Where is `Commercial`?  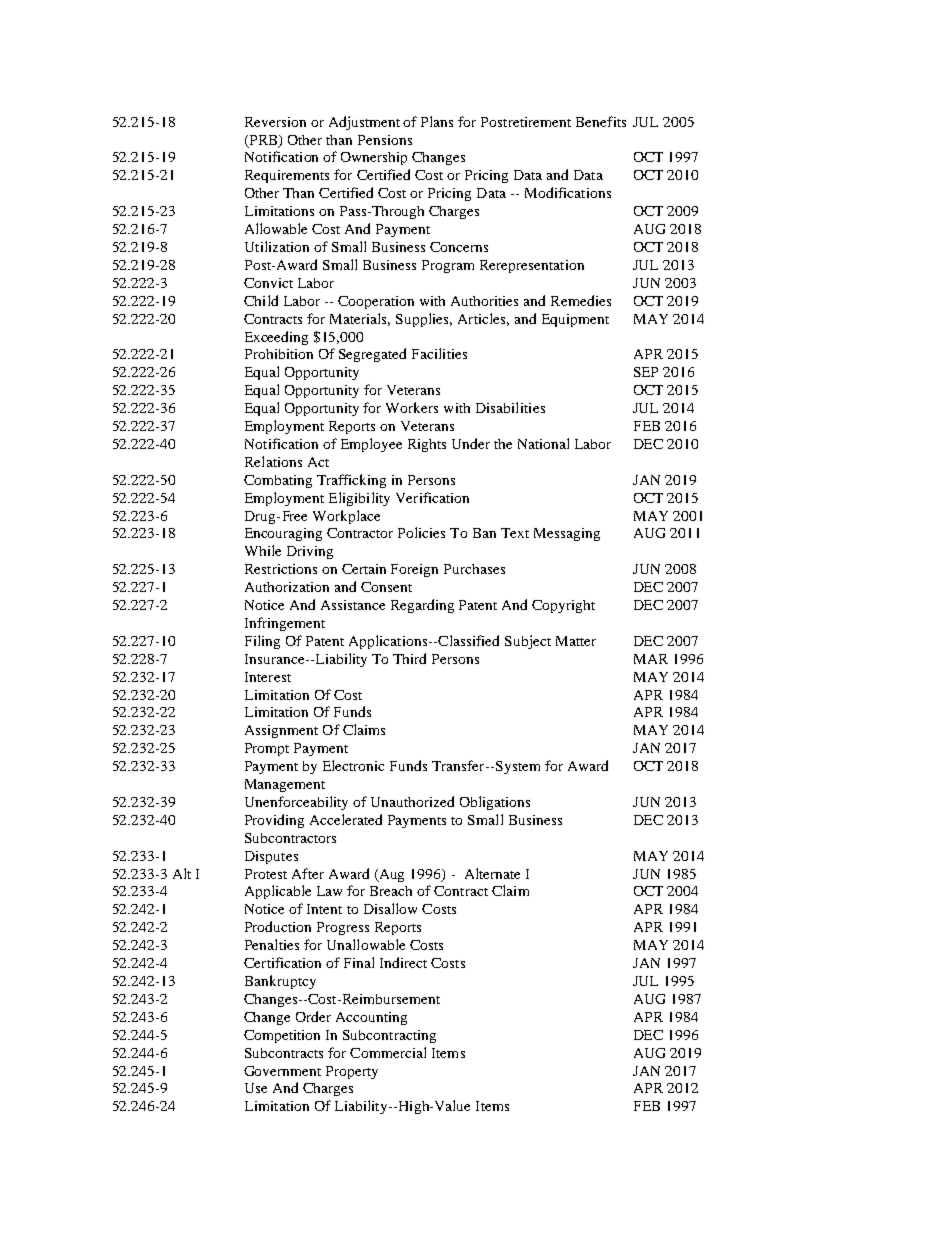 Commercial is located at coordinates (388, 1052).
